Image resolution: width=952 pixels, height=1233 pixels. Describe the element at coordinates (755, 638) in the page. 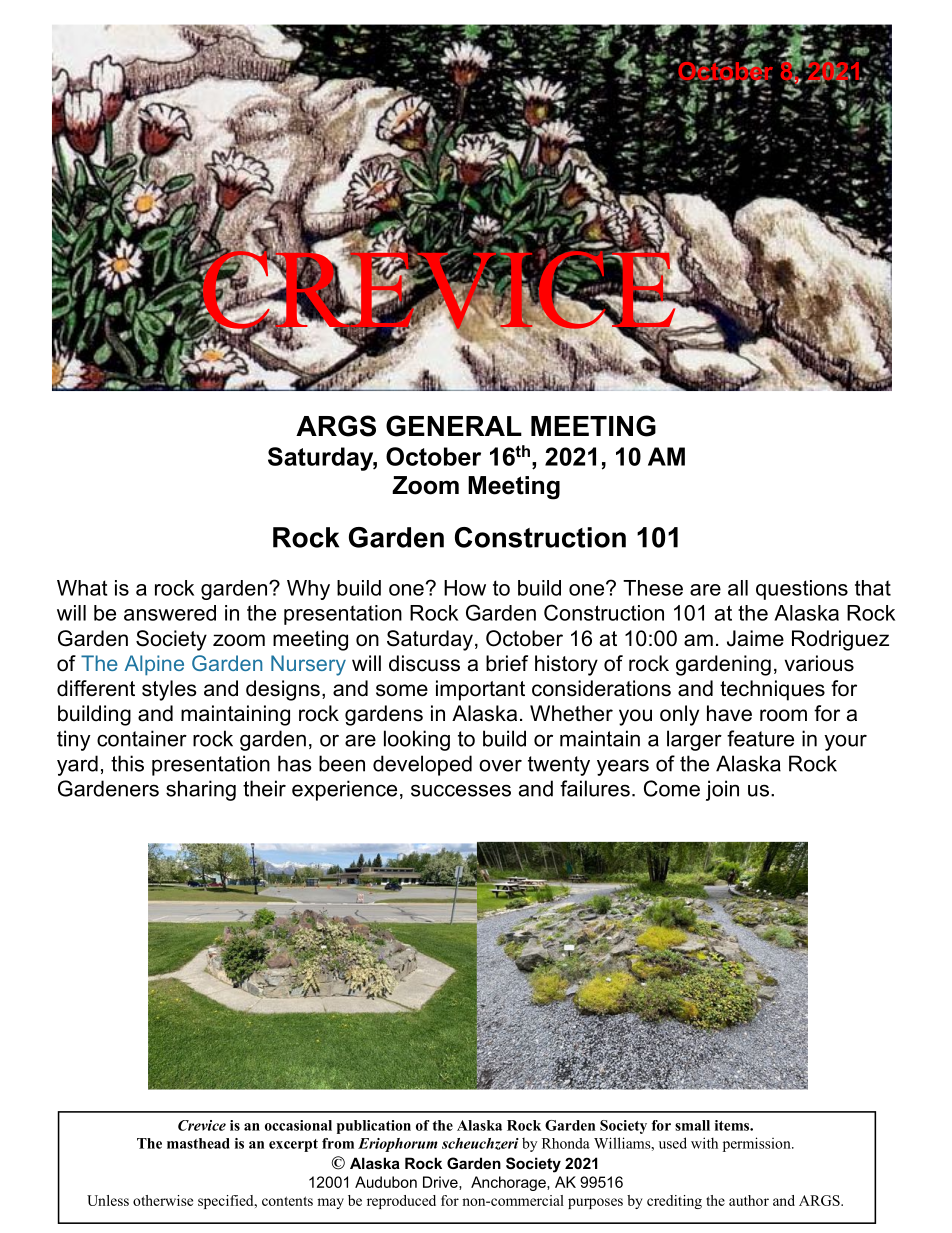

I see `Jaime` at that location.
